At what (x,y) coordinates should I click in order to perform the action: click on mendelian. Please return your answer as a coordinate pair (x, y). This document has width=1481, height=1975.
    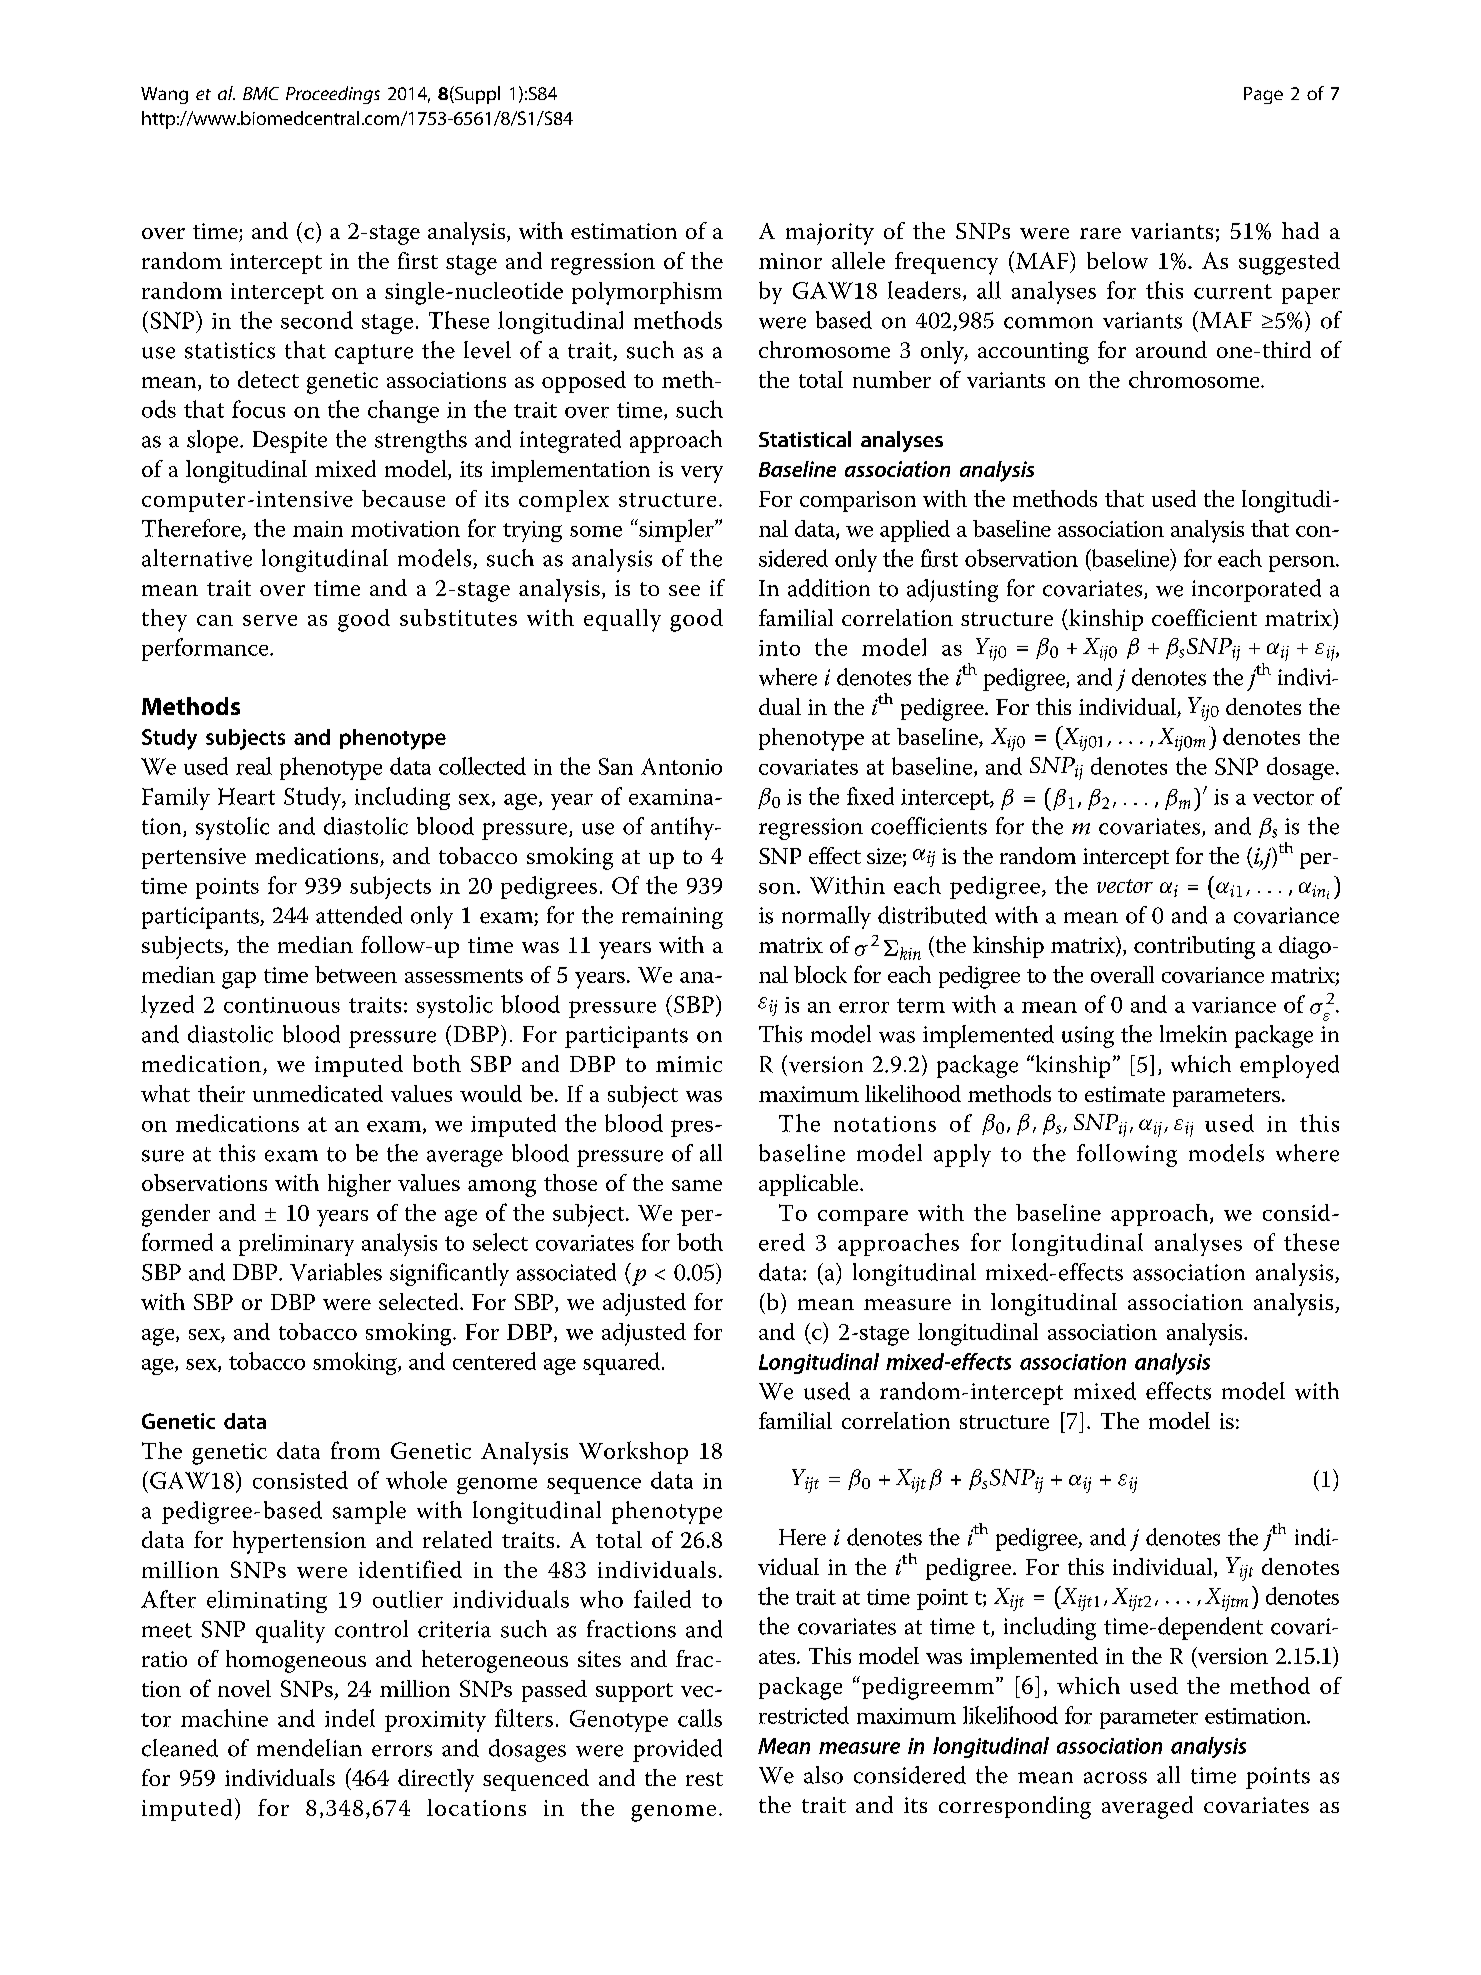
    Looking at the image, I should click on (309, 1748).
